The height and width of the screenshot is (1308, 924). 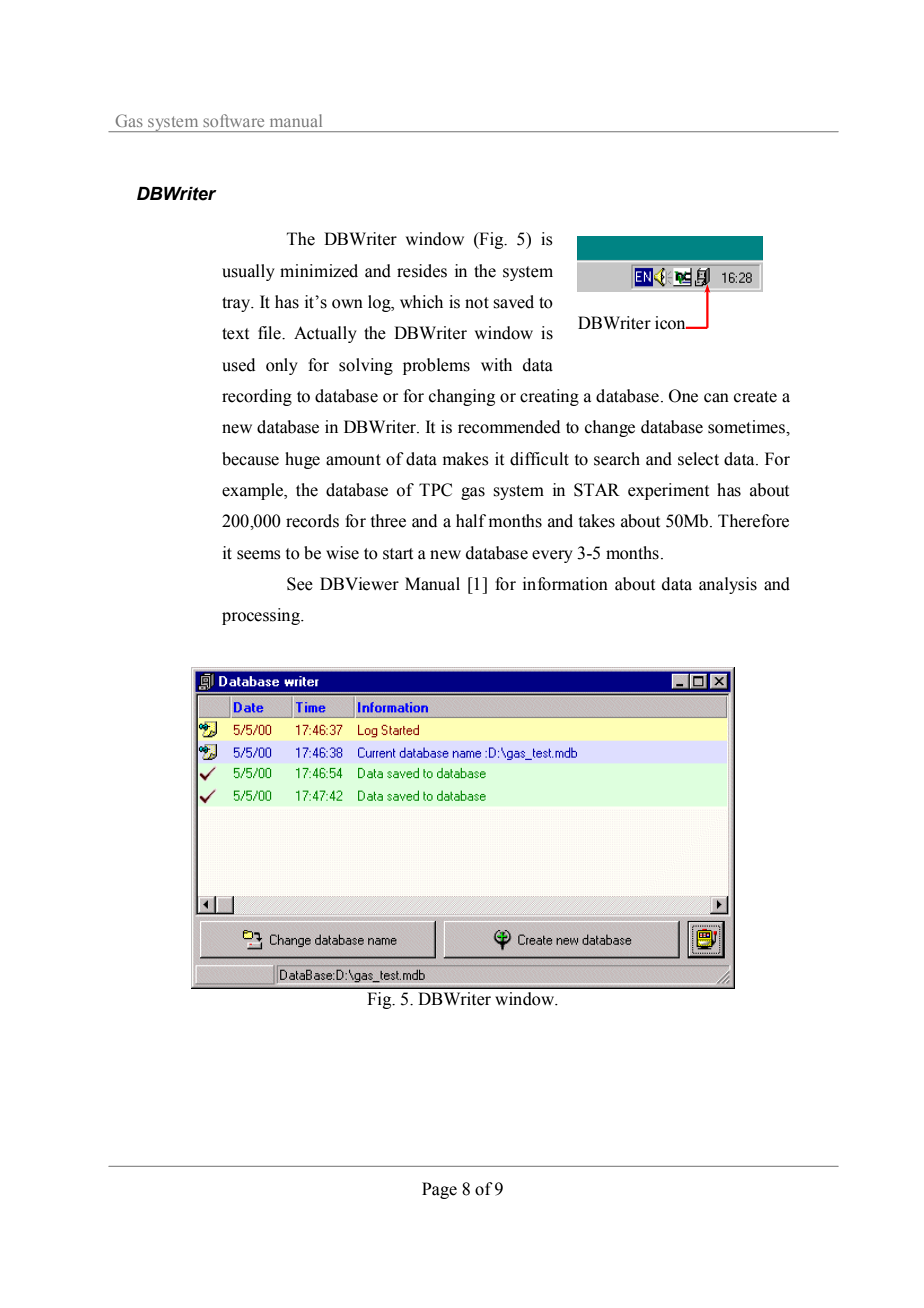 I want to click on experiment, so click(x=668, y=491).
